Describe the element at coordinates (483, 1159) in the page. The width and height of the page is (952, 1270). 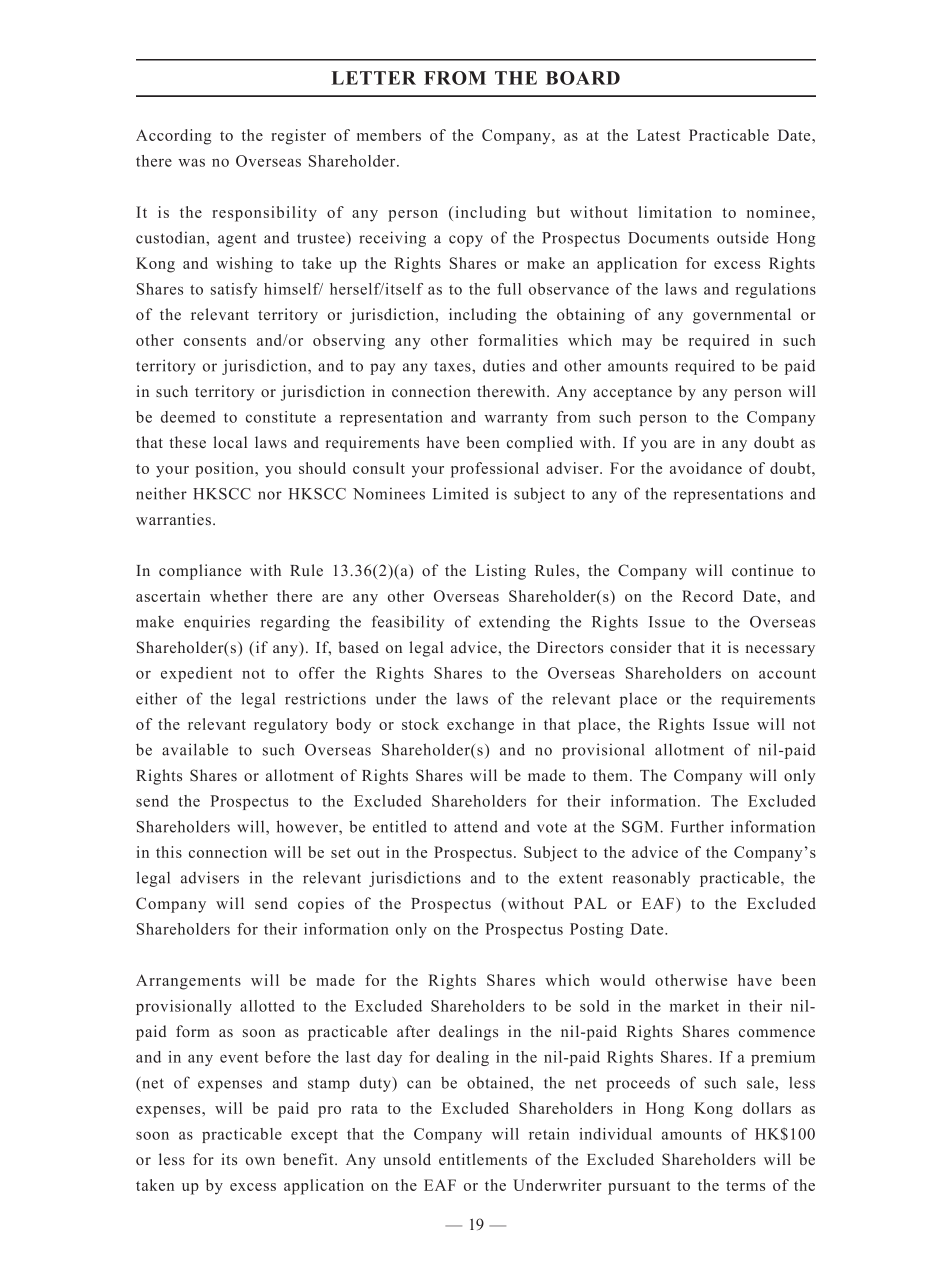
I see `entitlements` at that location.
